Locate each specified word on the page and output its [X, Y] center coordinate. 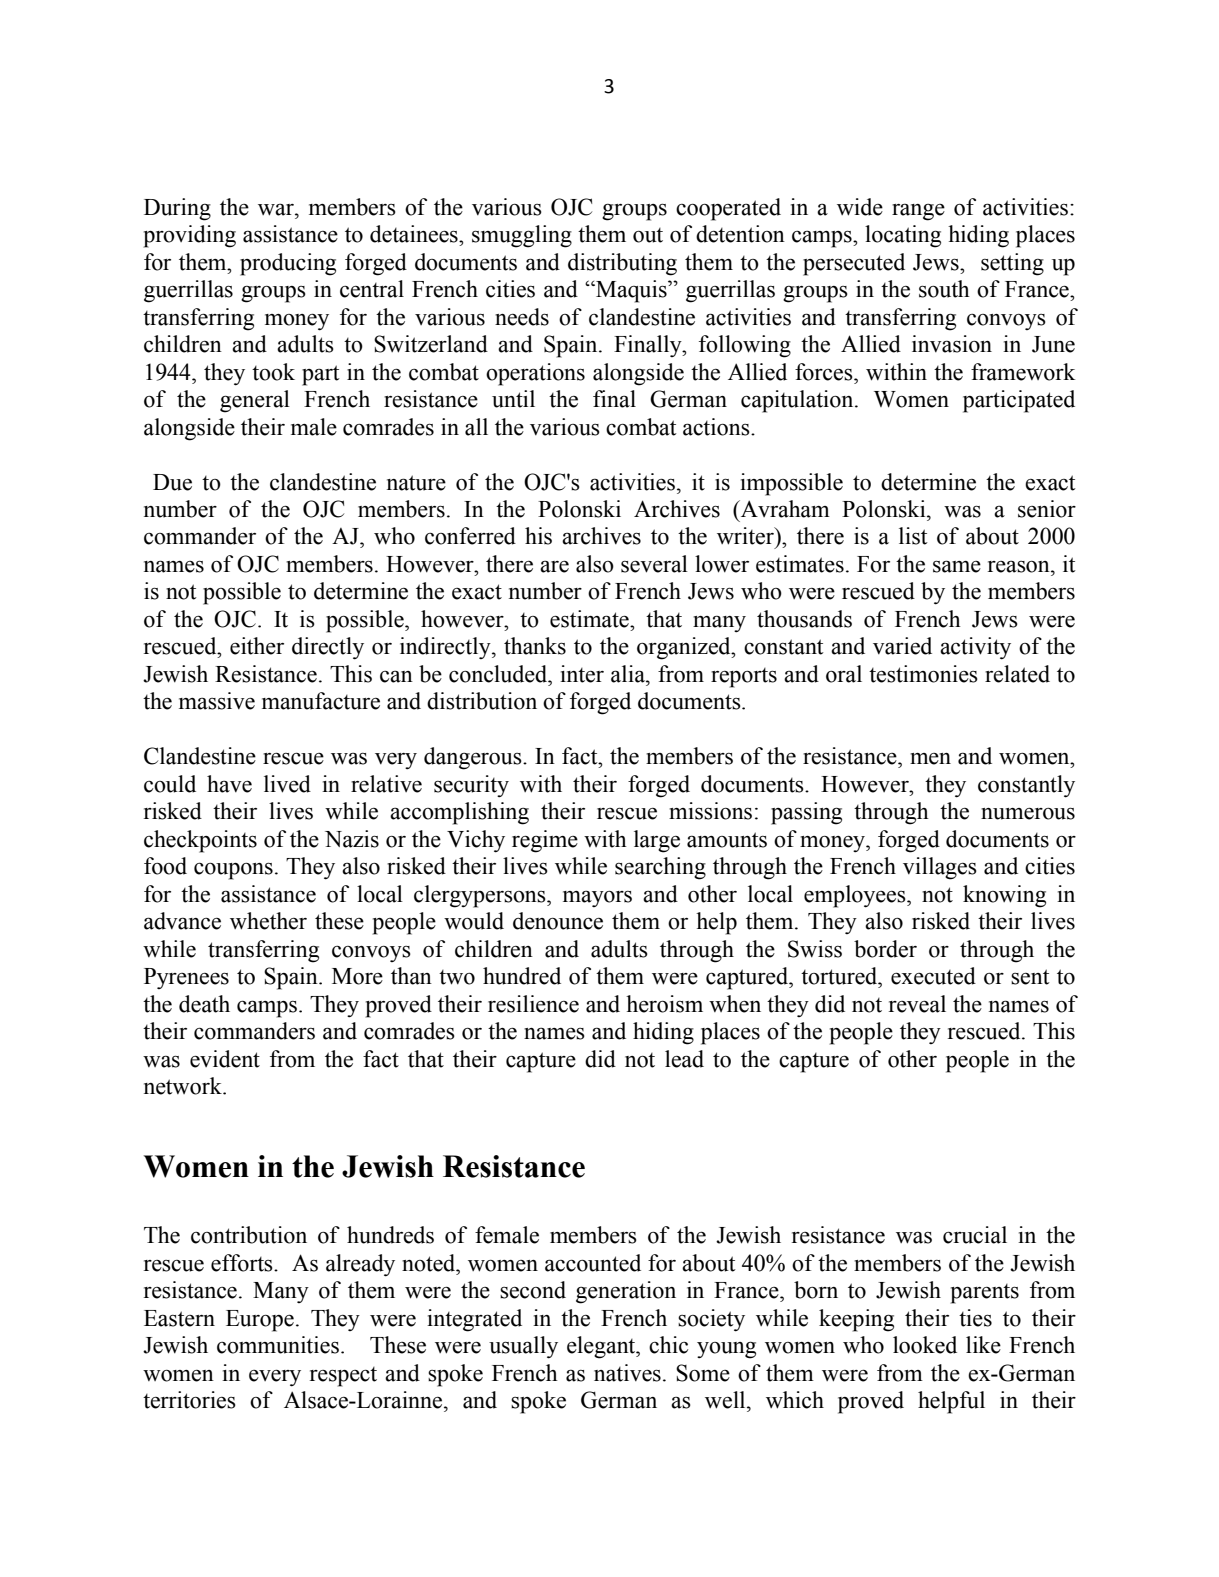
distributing [622, 264]
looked [925, 1345]
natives [627, 1373]
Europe [260, 1321]
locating [903, 236]
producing [288, 264]
